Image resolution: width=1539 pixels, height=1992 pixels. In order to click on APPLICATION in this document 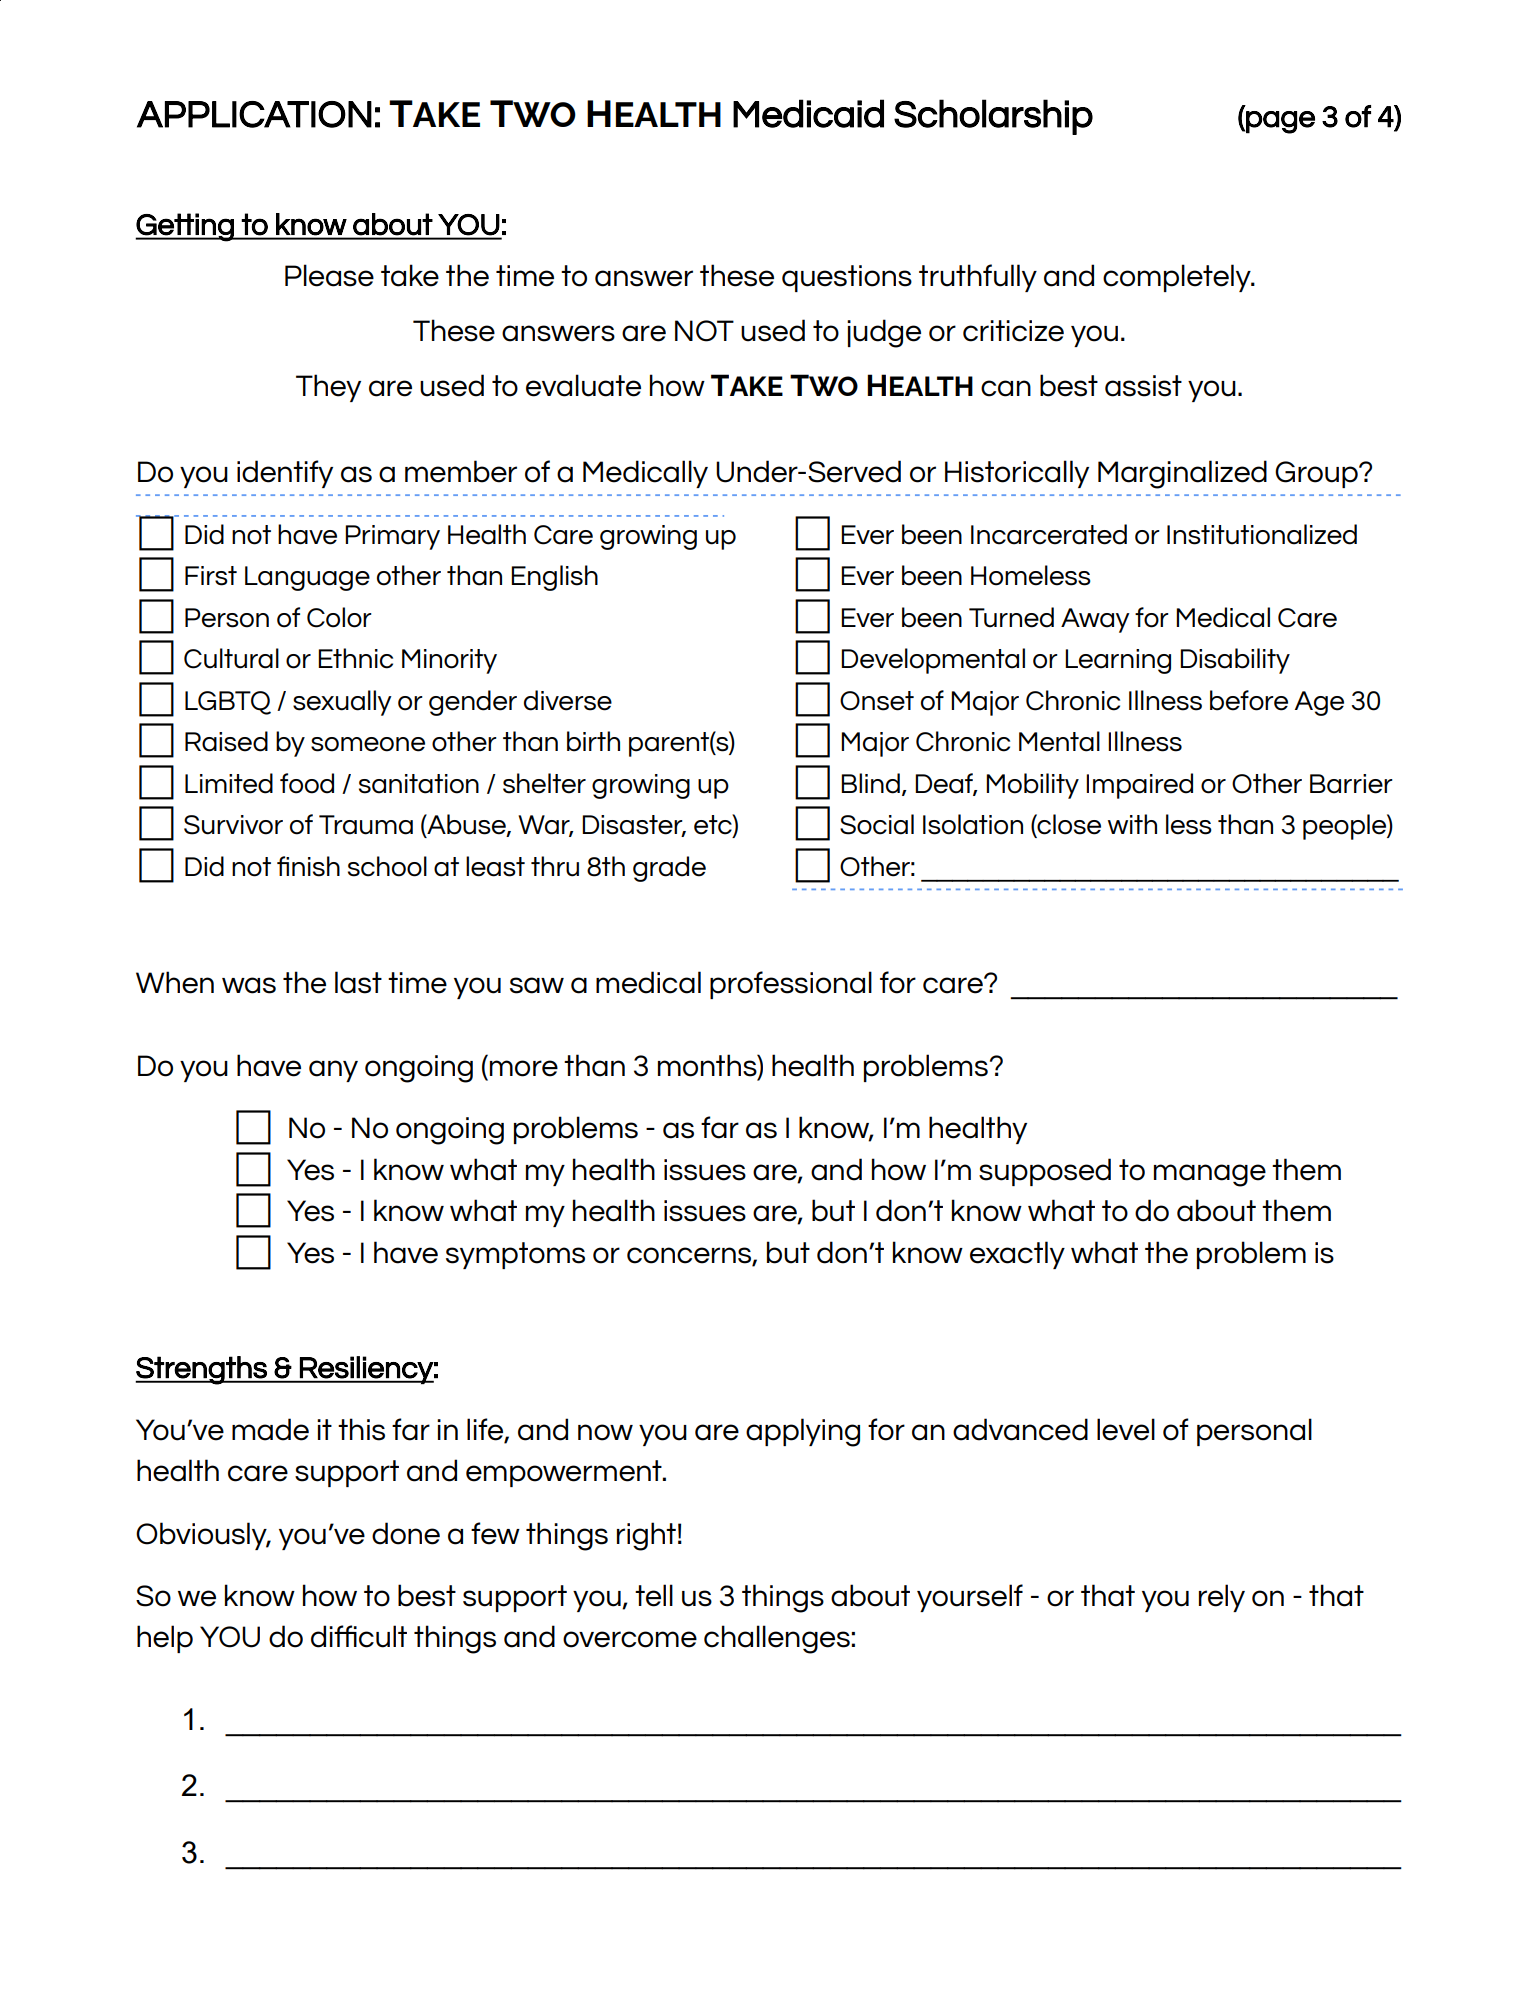, I will do `click(254, 114)`.
